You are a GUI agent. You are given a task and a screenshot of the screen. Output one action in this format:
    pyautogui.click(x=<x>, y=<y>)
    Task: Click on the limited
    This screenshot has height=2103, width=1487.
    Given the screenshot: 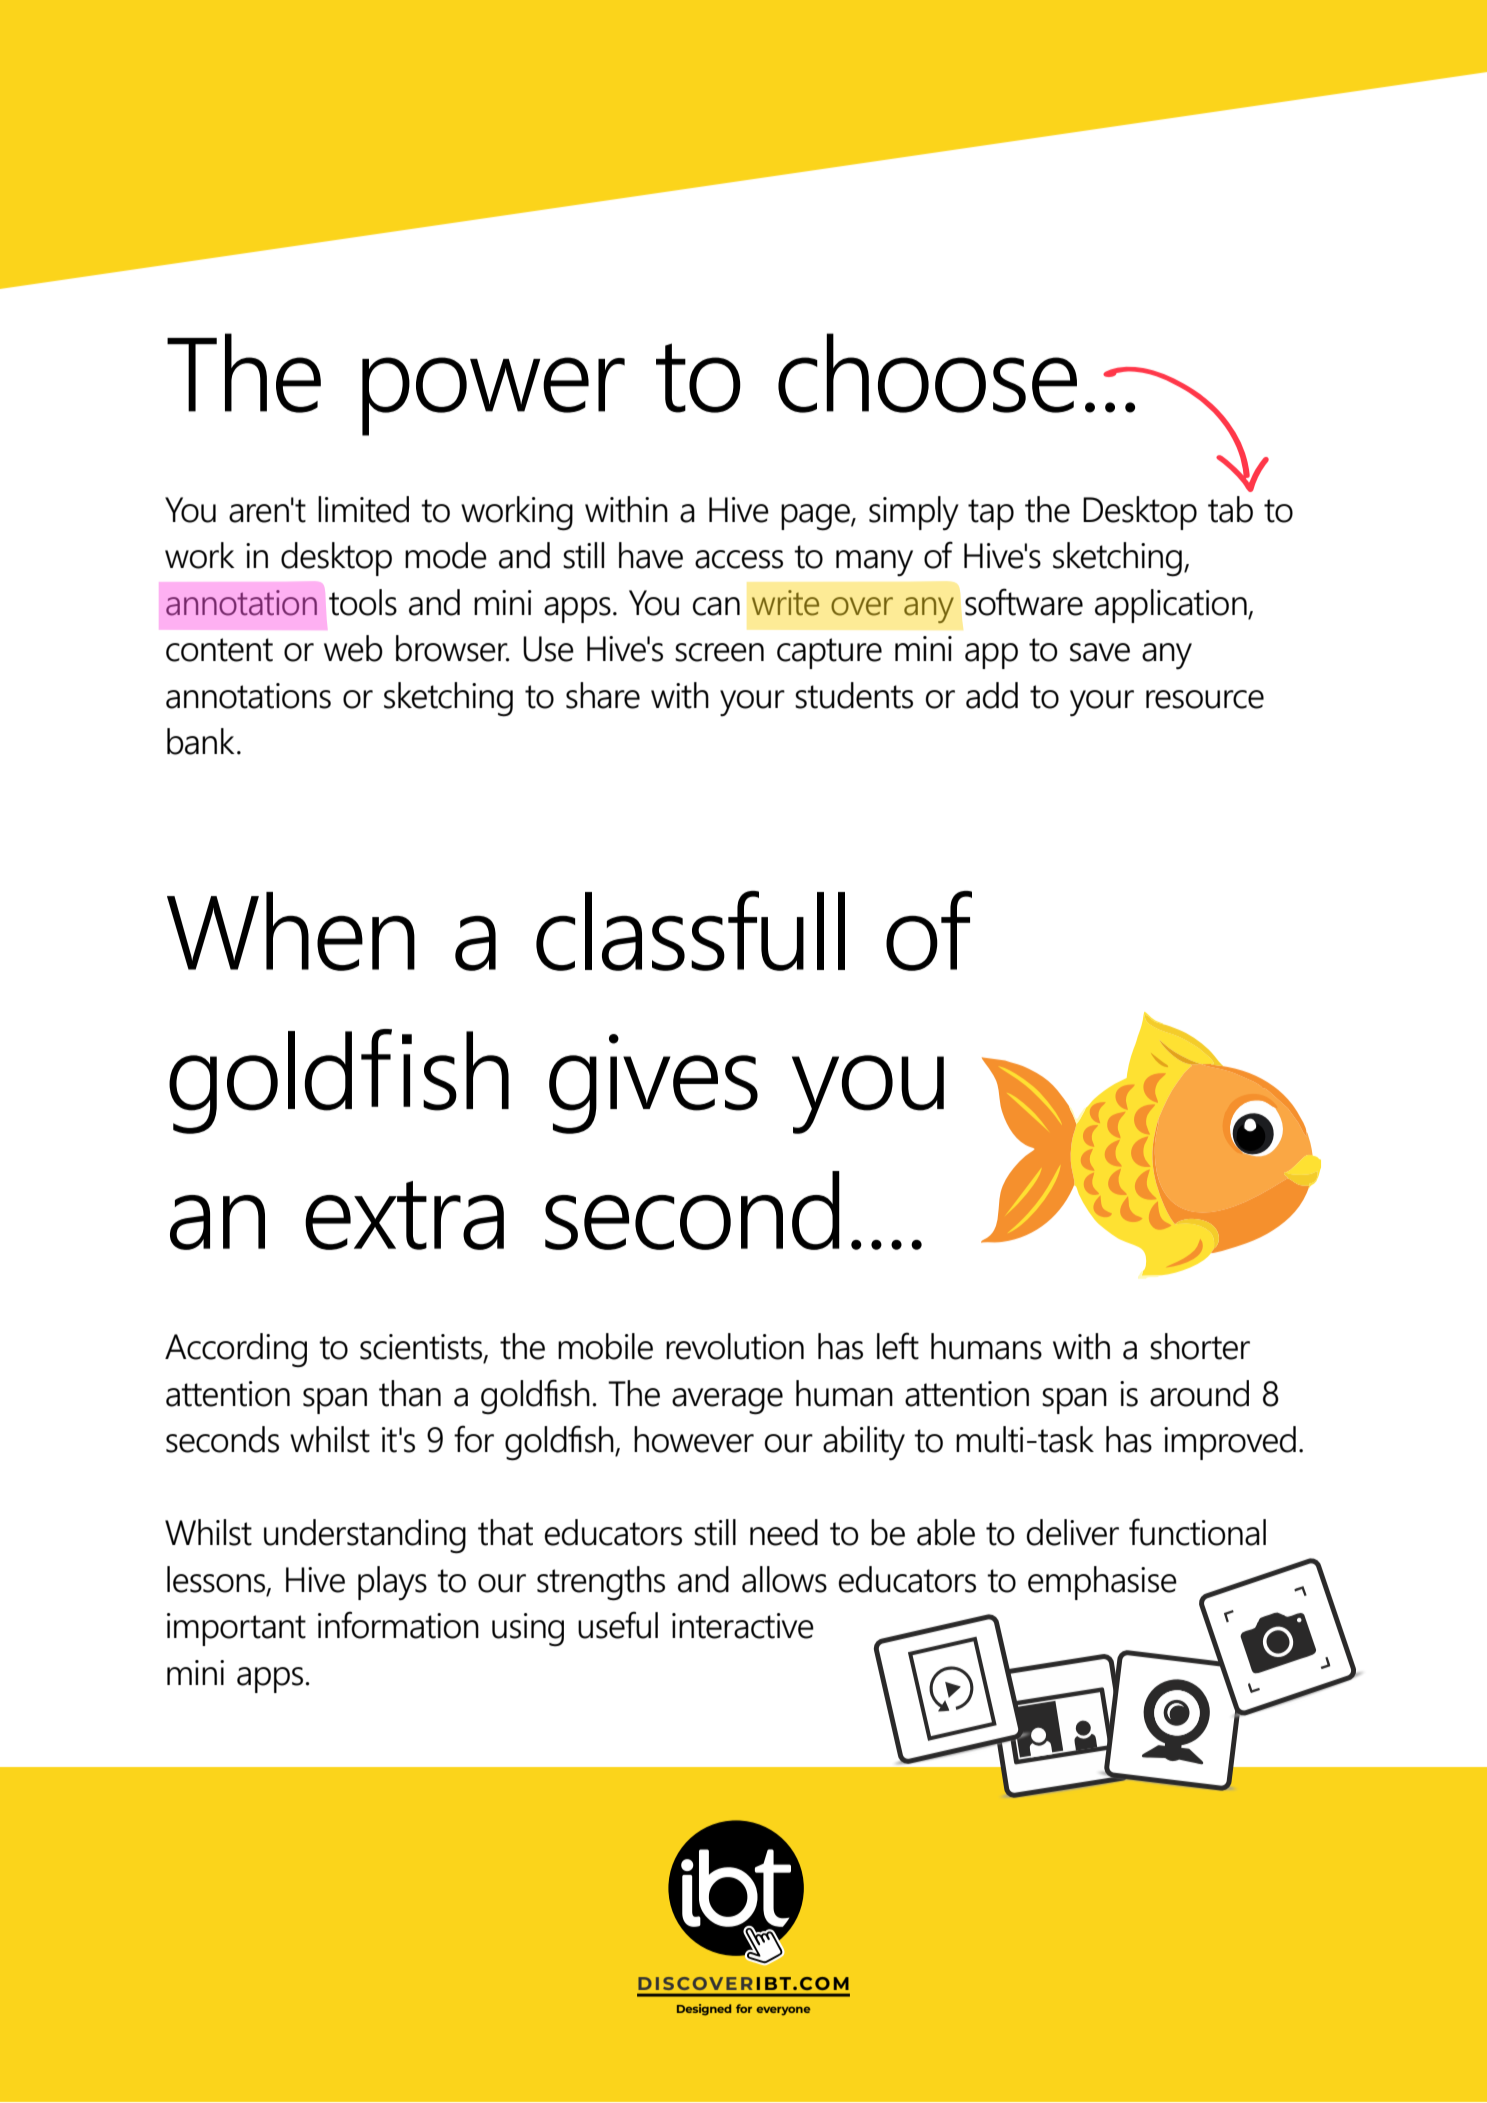 What is the action you would take?
    pyautogui.click(x=363, y=509)
